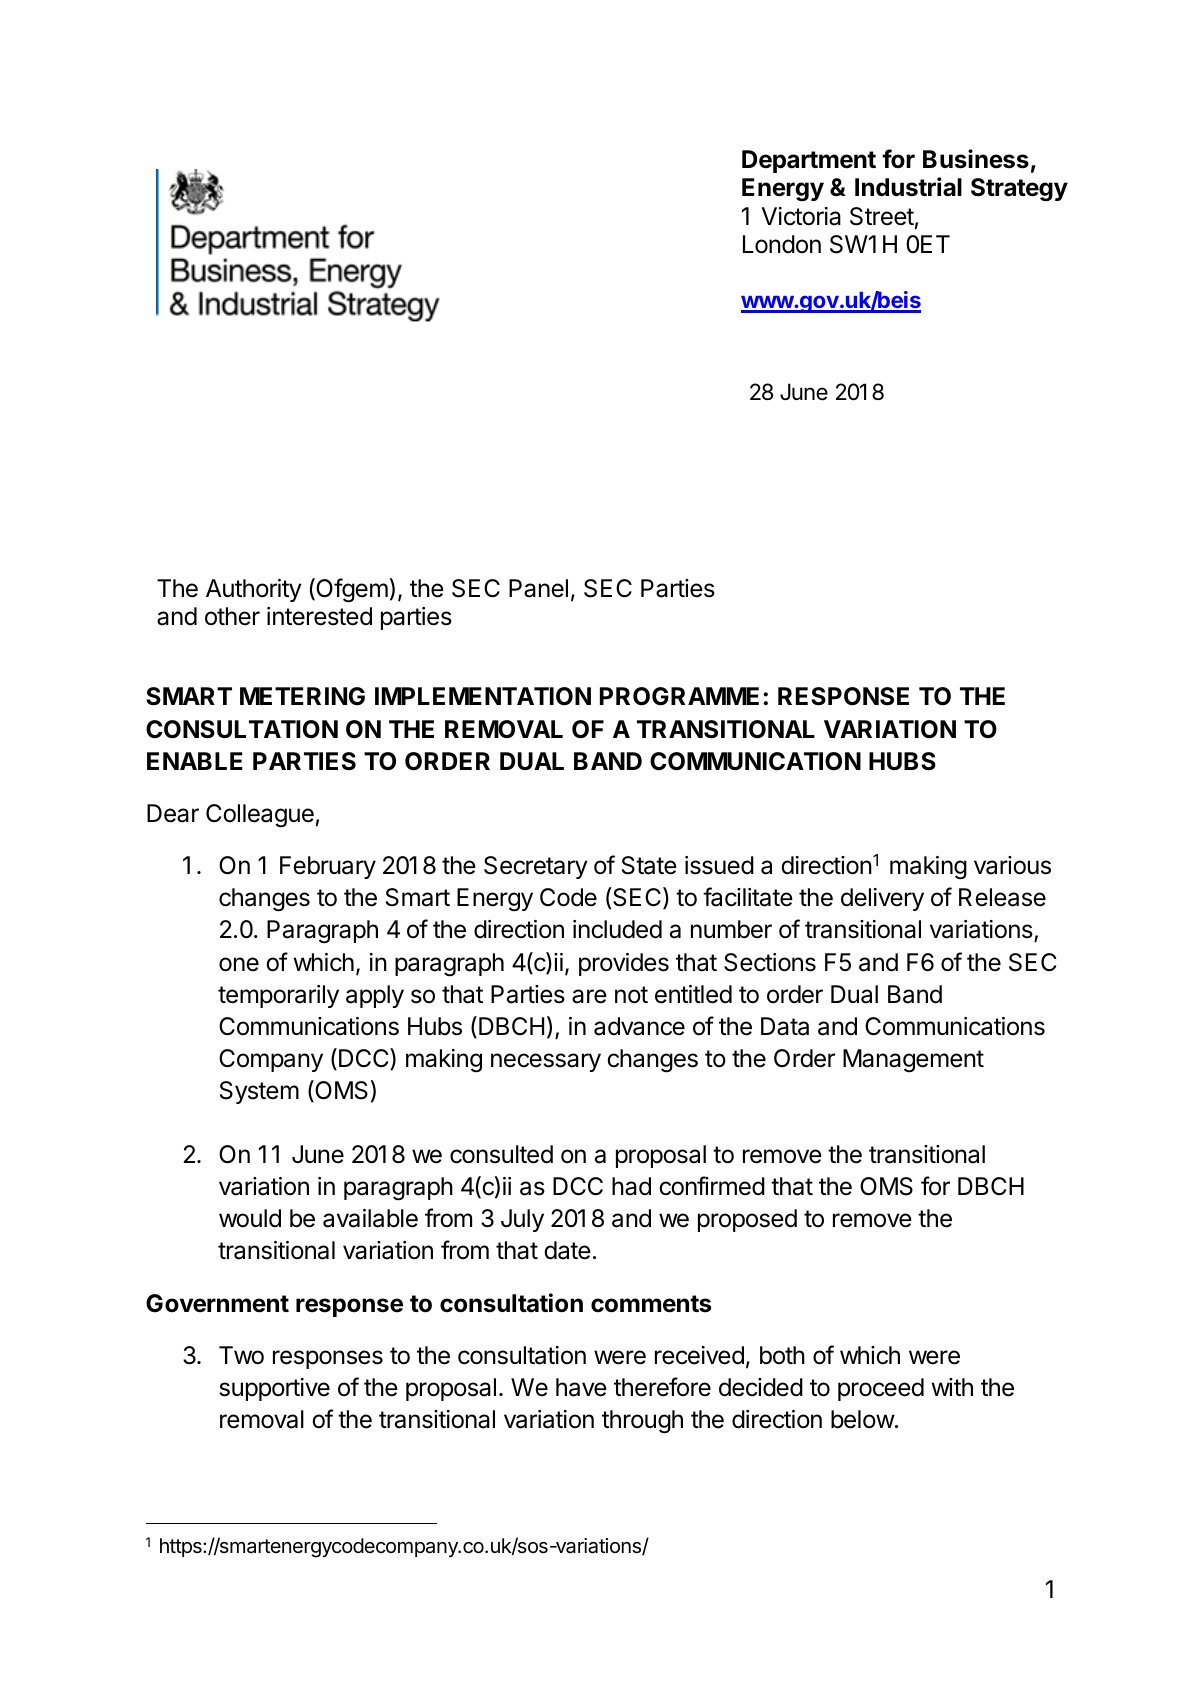 This document has width=1204, height=1703. I want to click on supportive, so click(275, 1389).
